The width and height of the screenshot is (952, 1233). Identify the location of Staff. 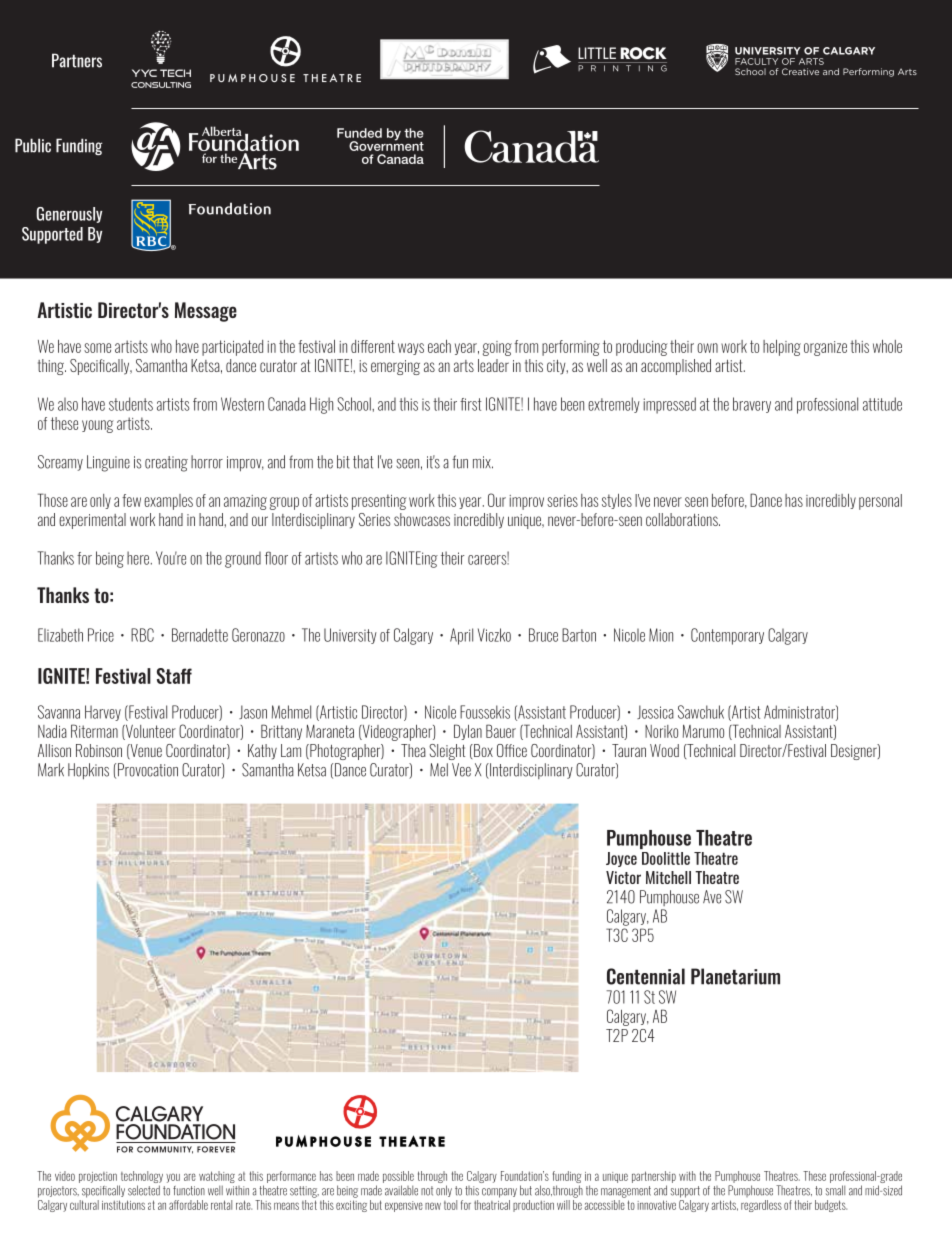
(174, 676).
